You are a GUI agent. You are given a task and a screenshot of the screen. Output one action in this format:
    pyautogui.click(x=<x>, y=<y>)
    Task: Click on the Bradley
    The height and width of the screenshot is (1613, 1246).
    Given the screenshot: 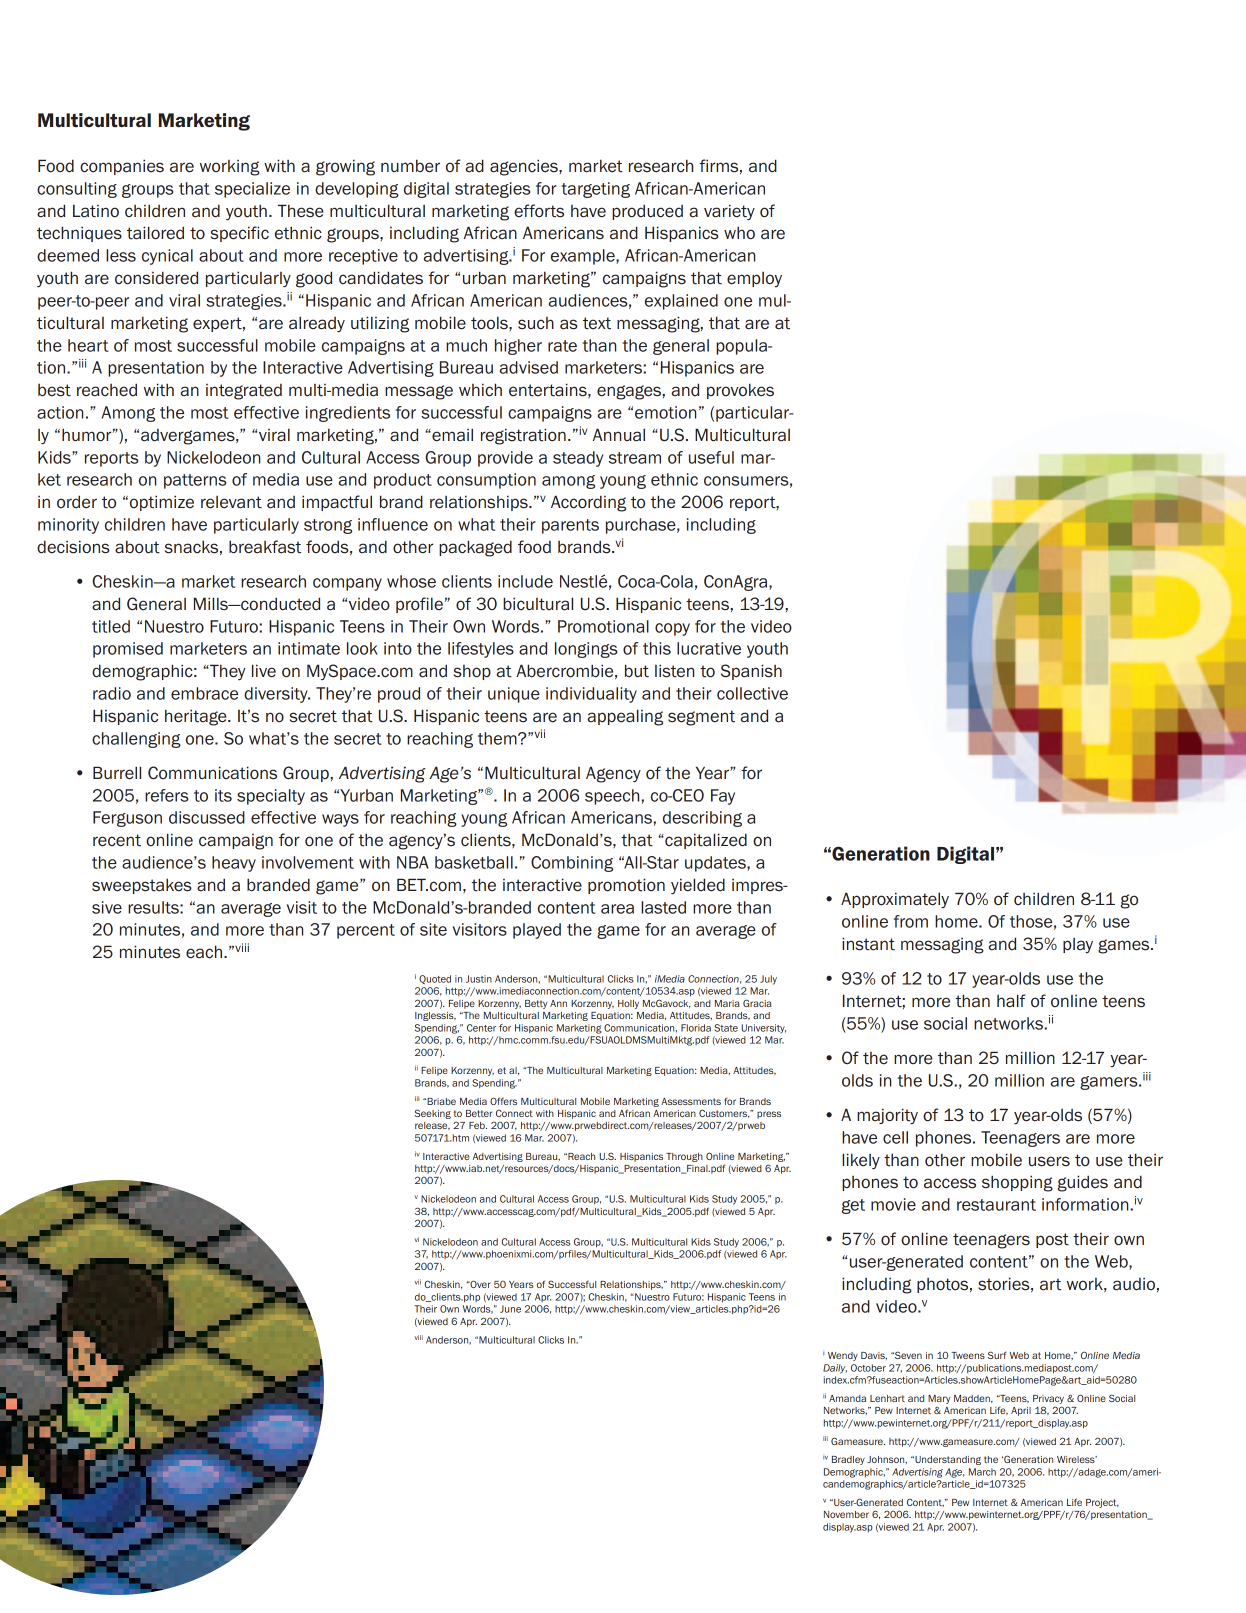 What is the action you would take?
    pyautogui.click(x=848, y=1460)
